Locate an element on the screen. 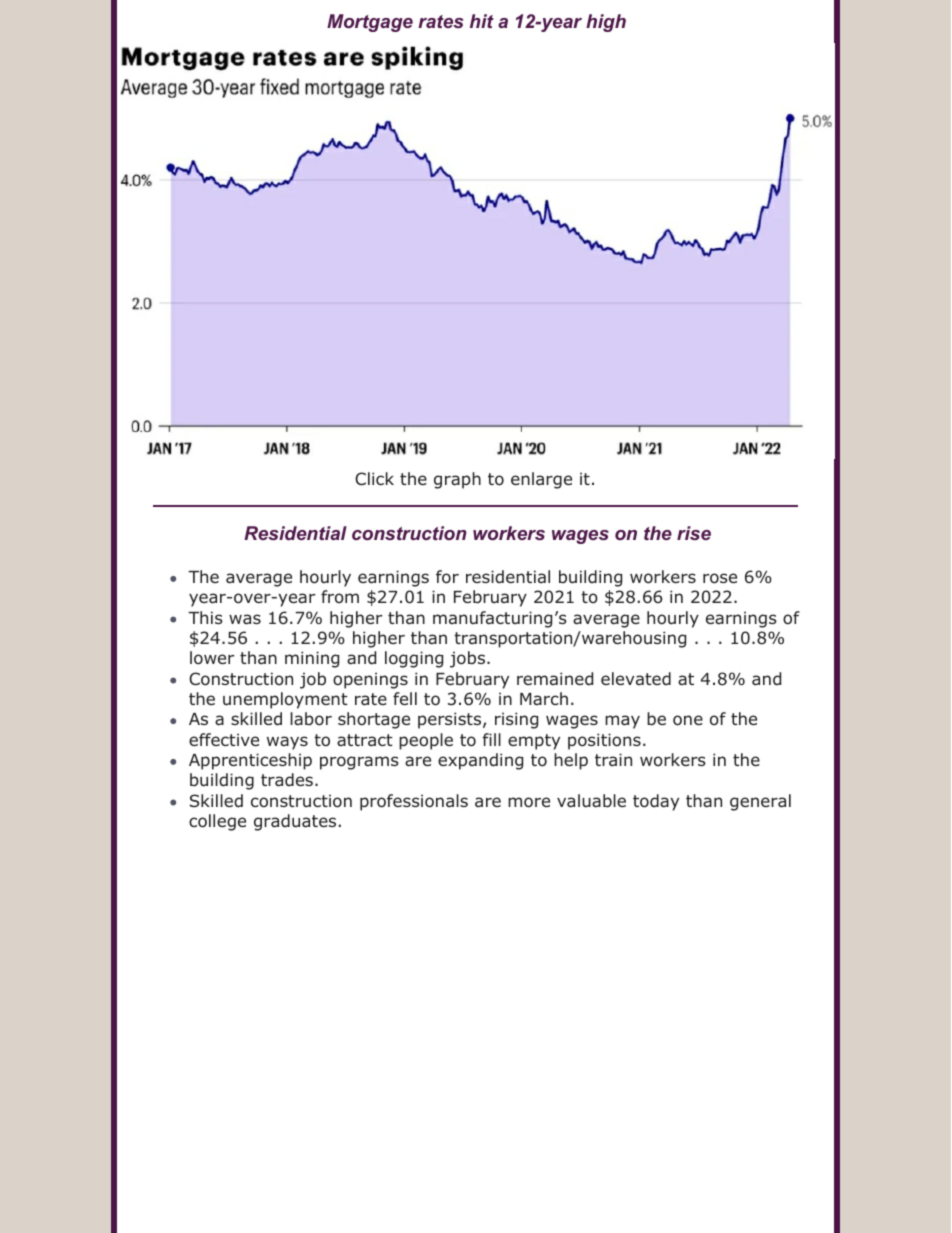 The width and height of the screenshot is (952, 1233). was is located at coordinates (245, 619).
